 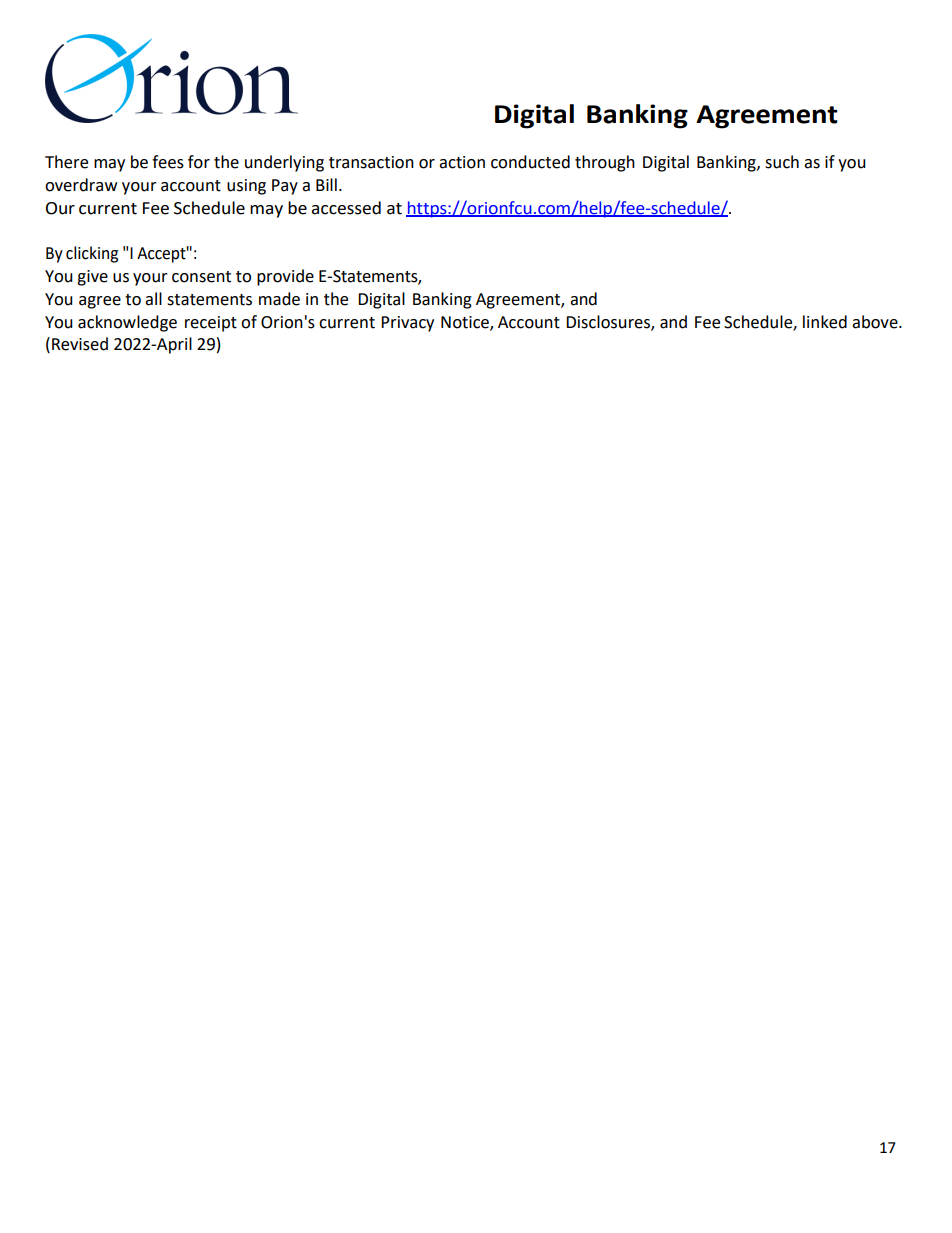 What do you see at coordinates (466, 323) in the screenshot?
I see `Notice` at bounding box center [466, 323].
